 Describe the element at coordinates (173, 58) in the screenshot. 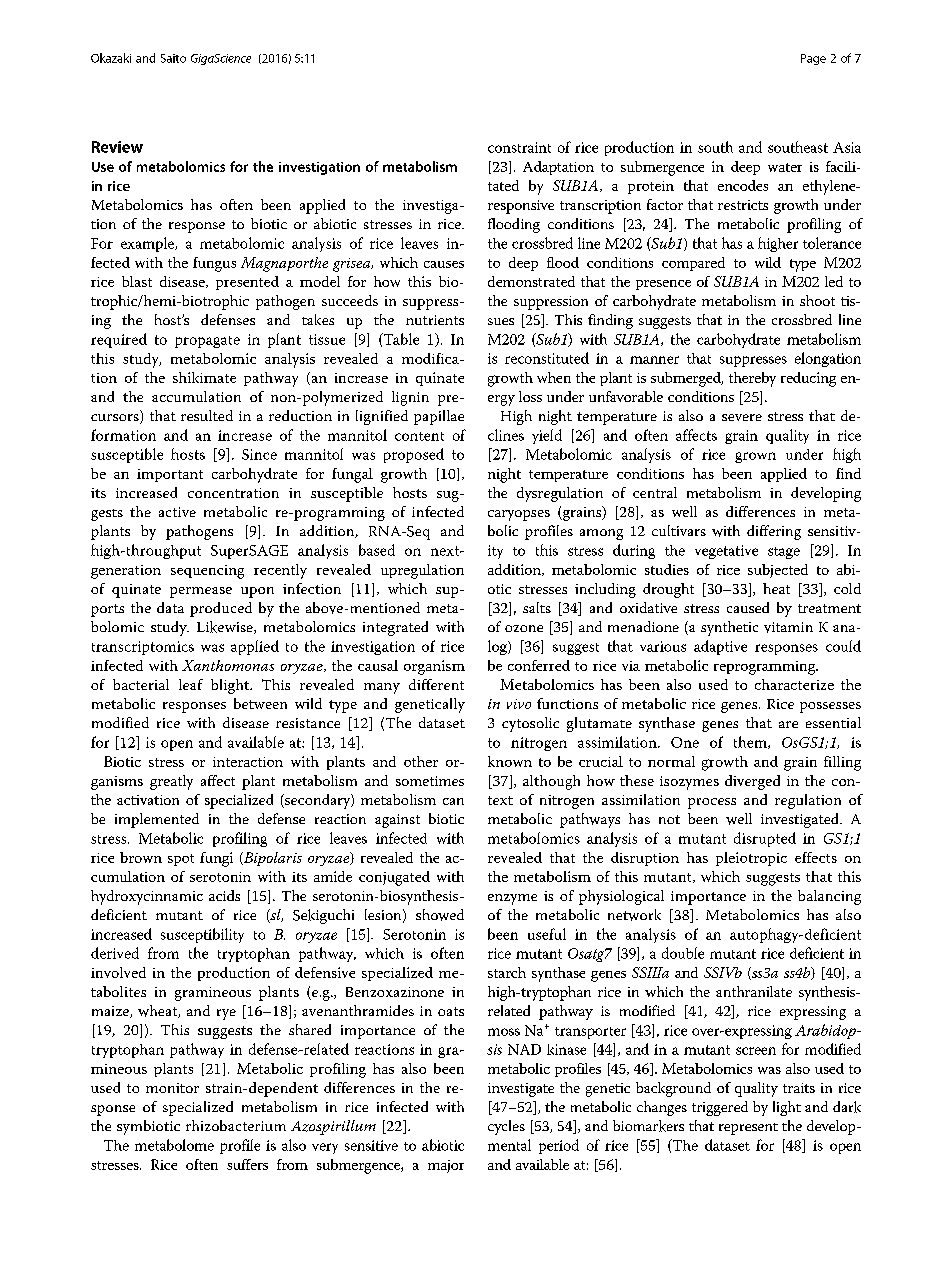

I see `Saito` at that location.
